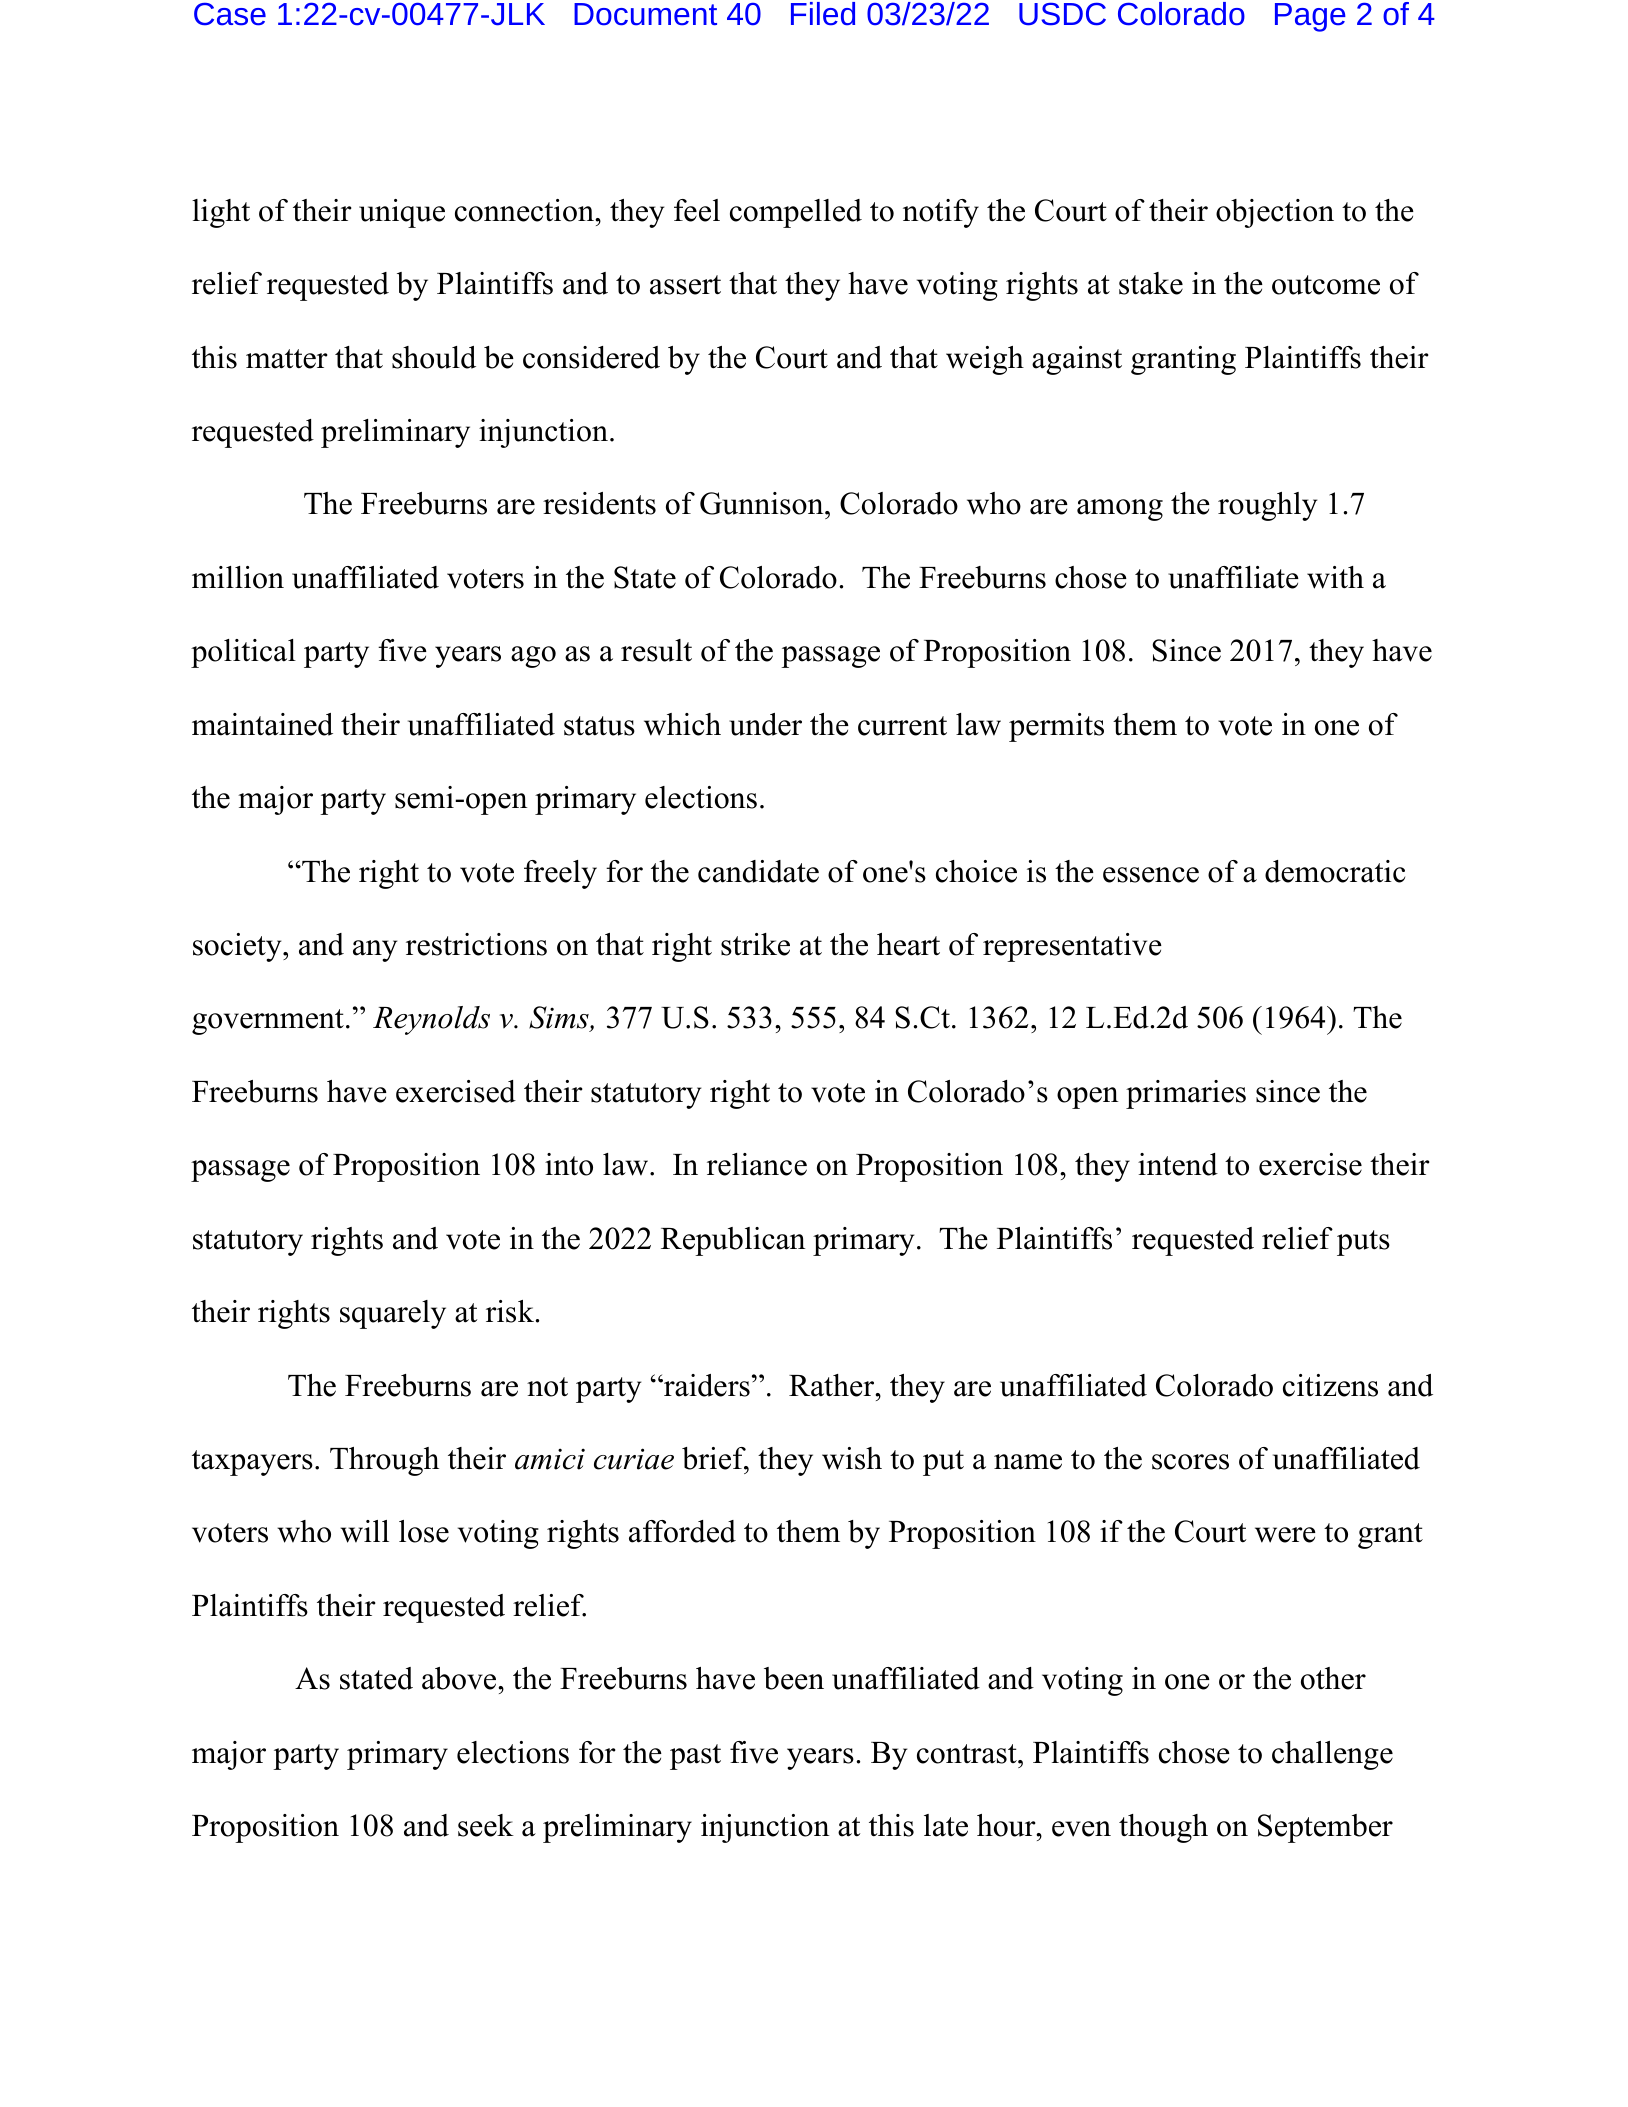  Describe the element at coordinates (765, 724) in the document. I see `under` at that location.
